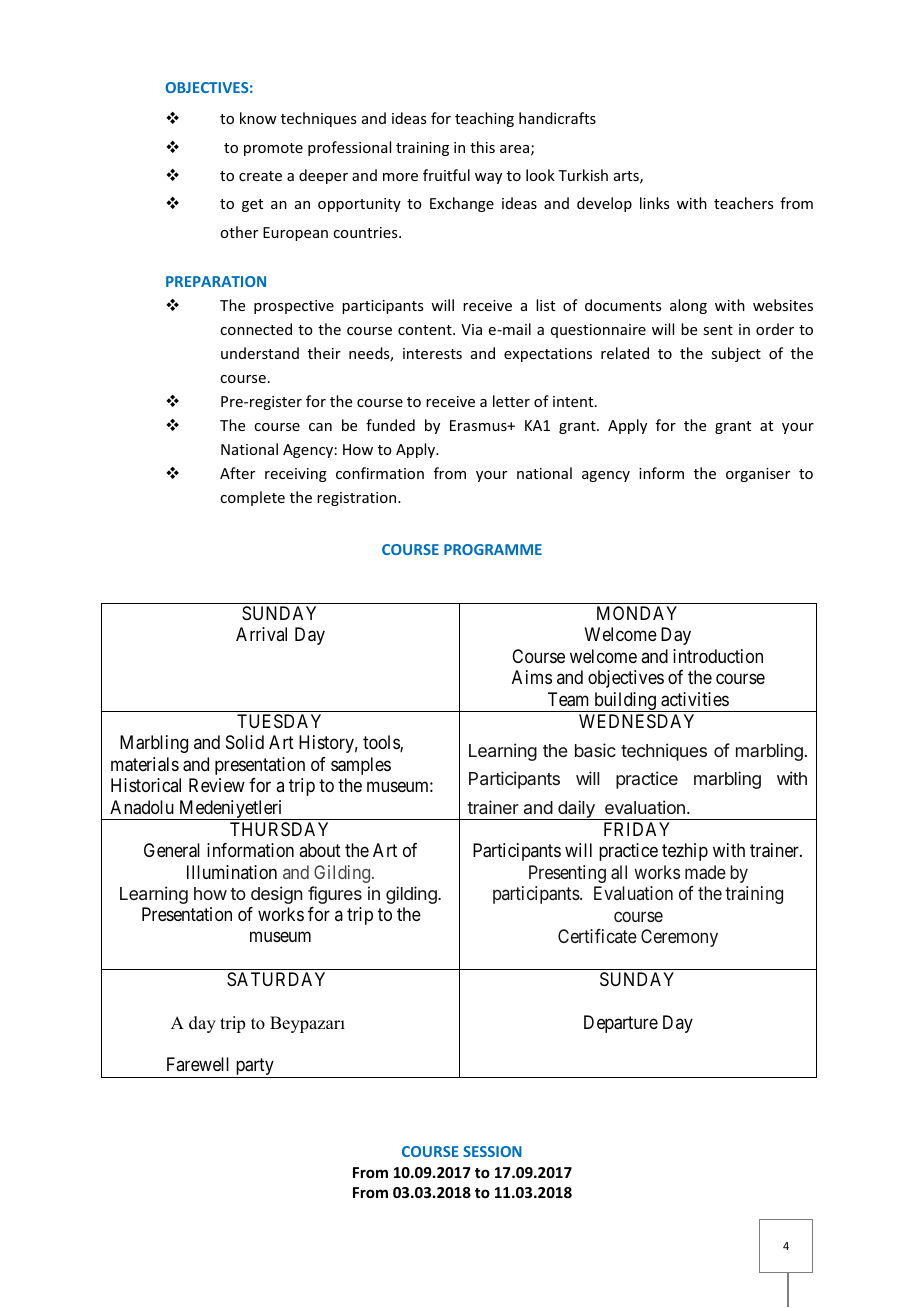  I want to click on Farewell, so click(198, 1064).
